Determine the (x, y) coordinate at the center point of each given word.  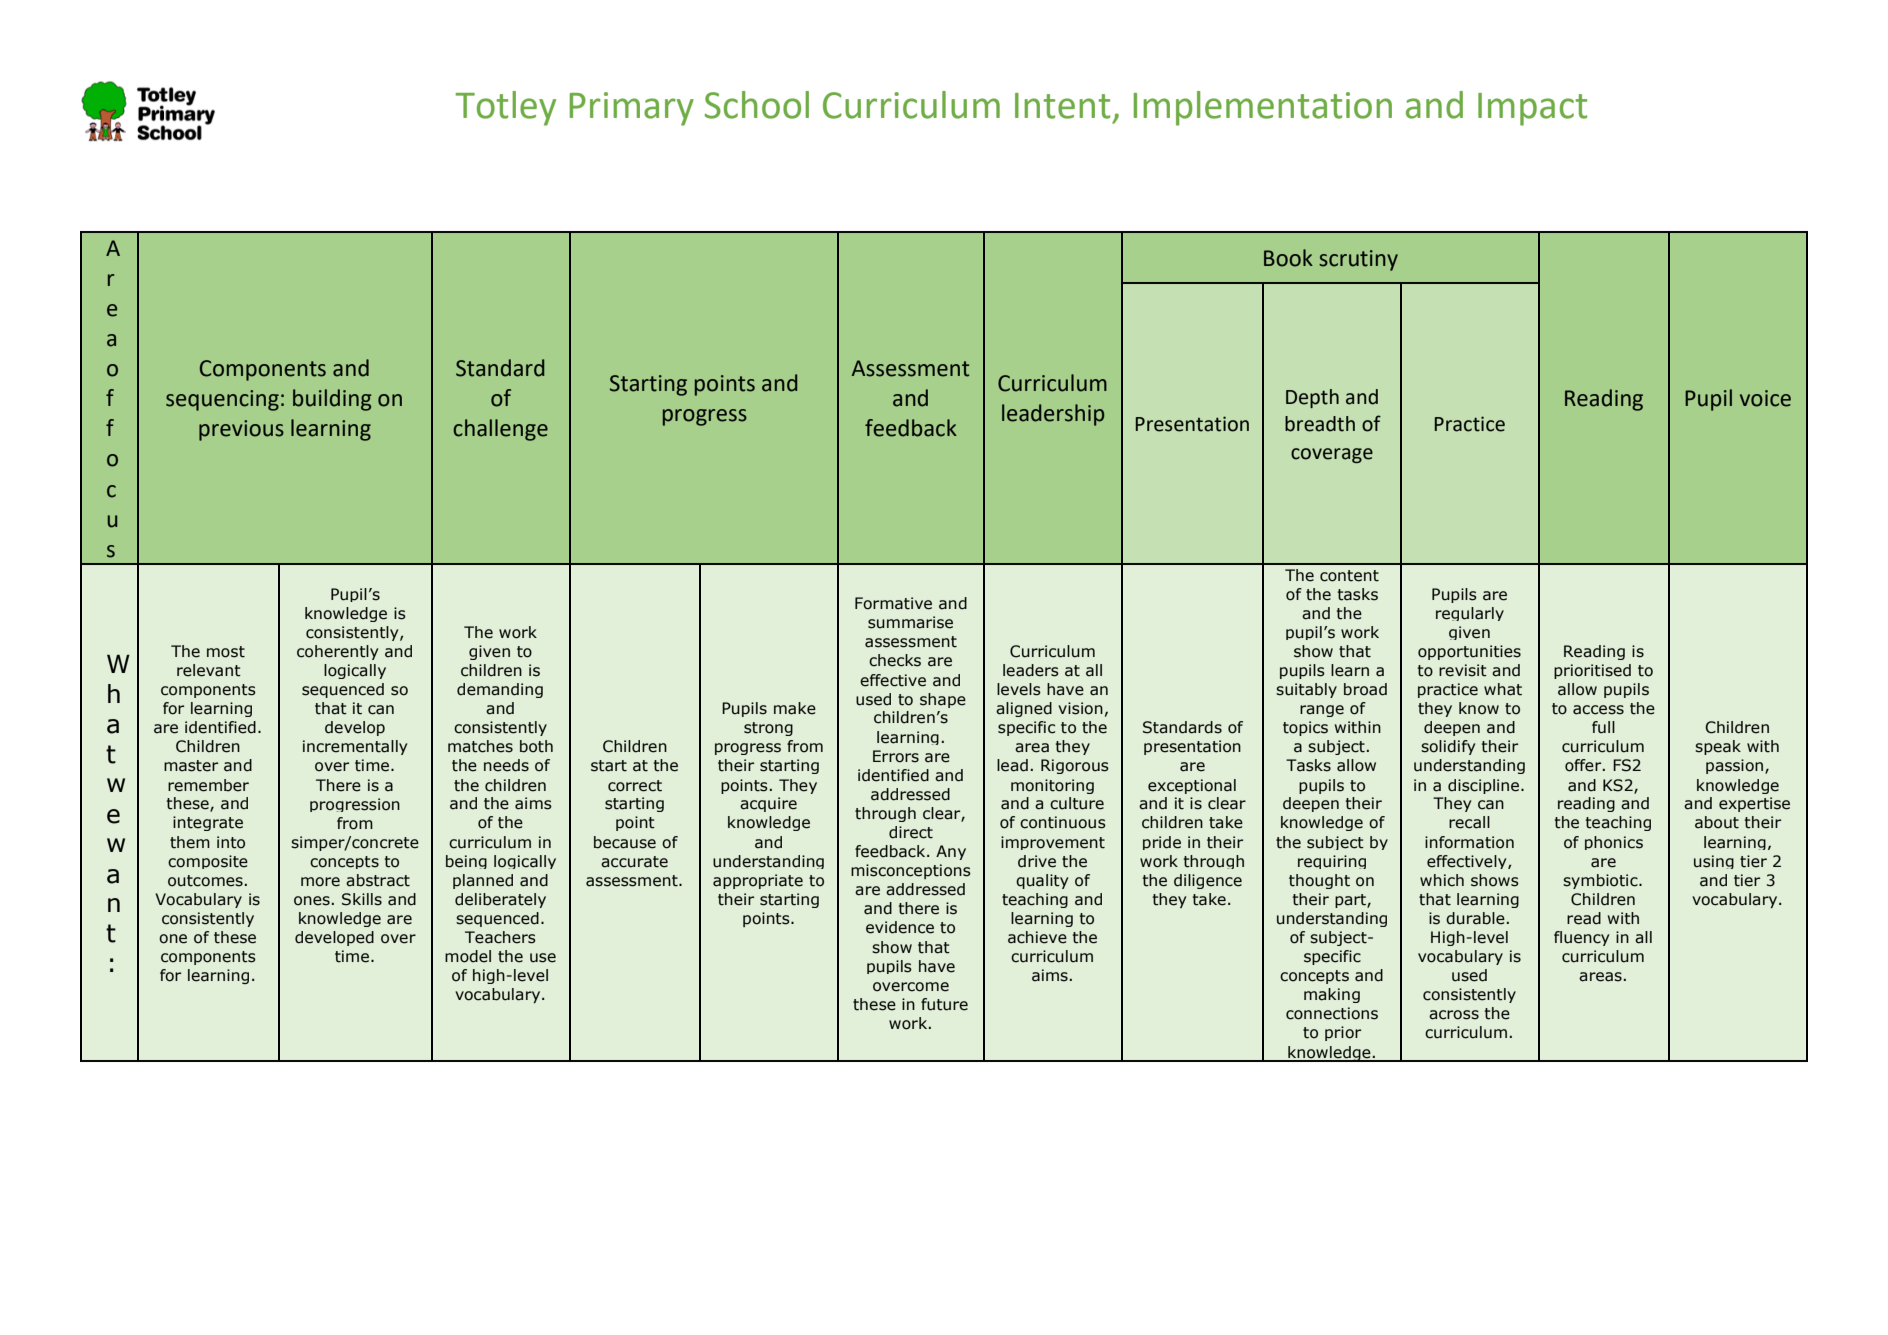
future (944, 1004)
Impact (1532, 109)
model (468, 956)
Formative (893, 603)
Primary (632, 109)
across (1454, 1015)
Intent (1062, 106)
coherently (337, 652)
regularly (1470, 614)
